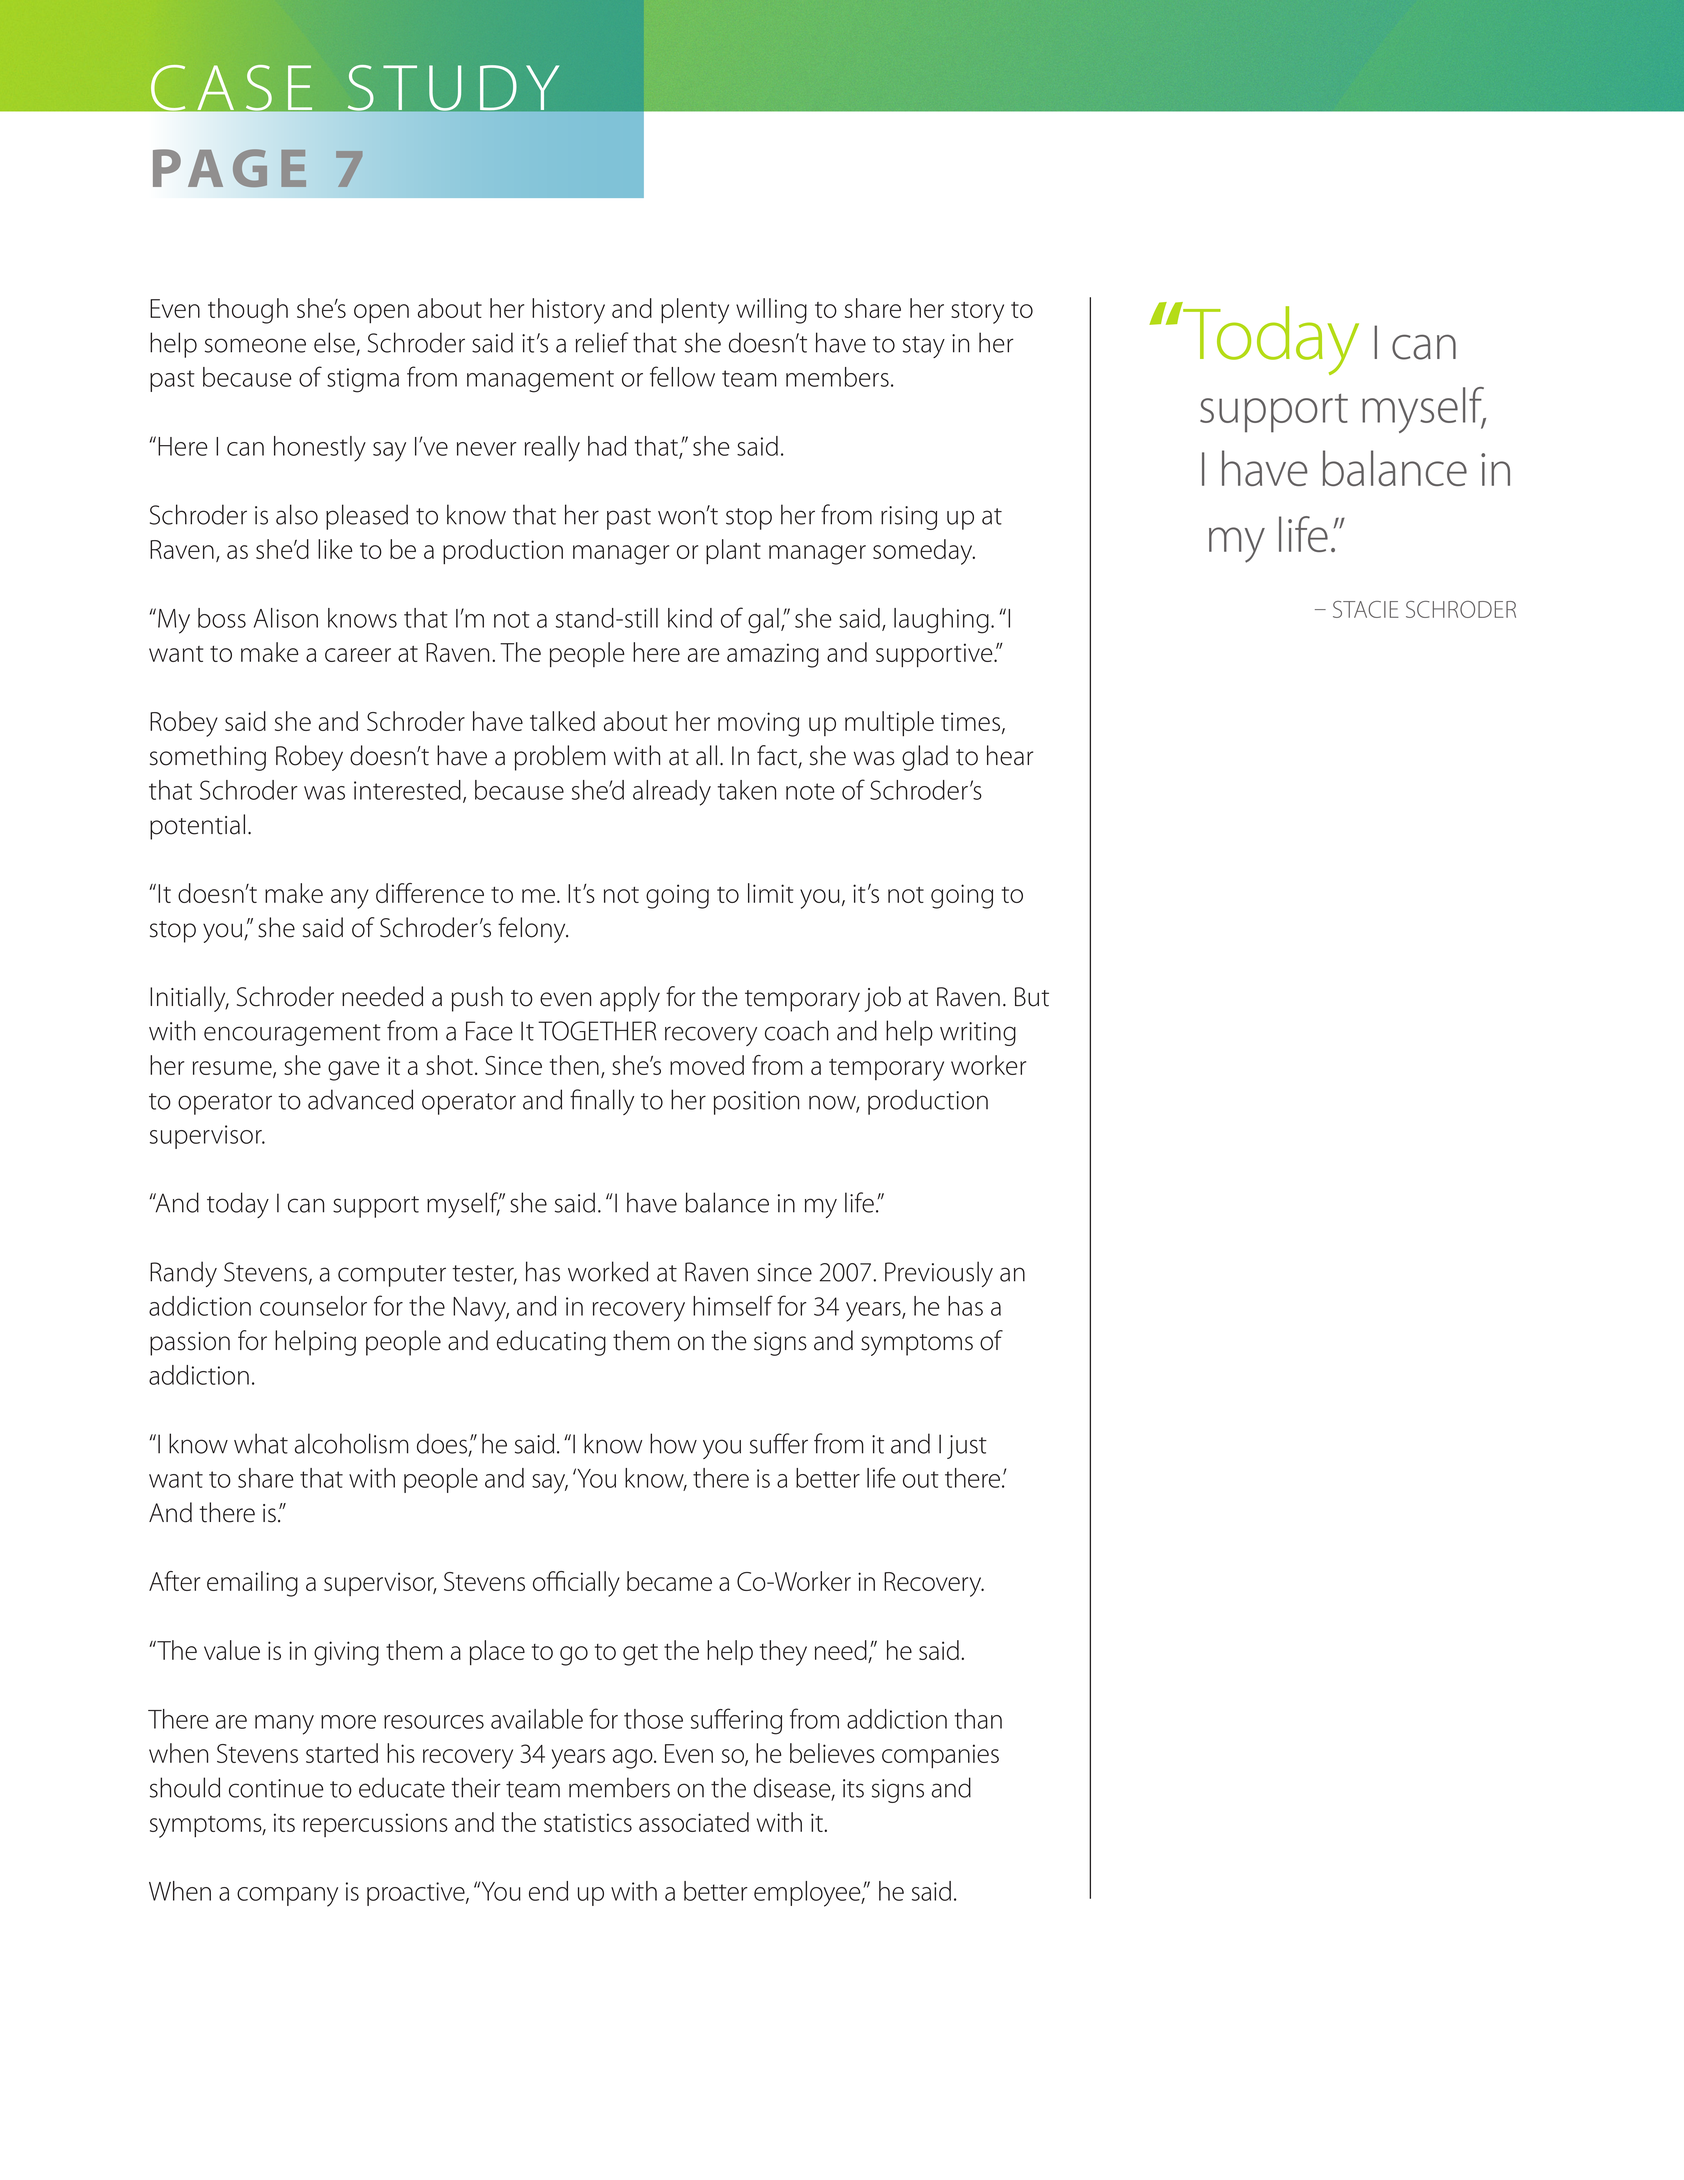 This image has height=2180, width=1684. I want to click on else, so click(335, 343).
